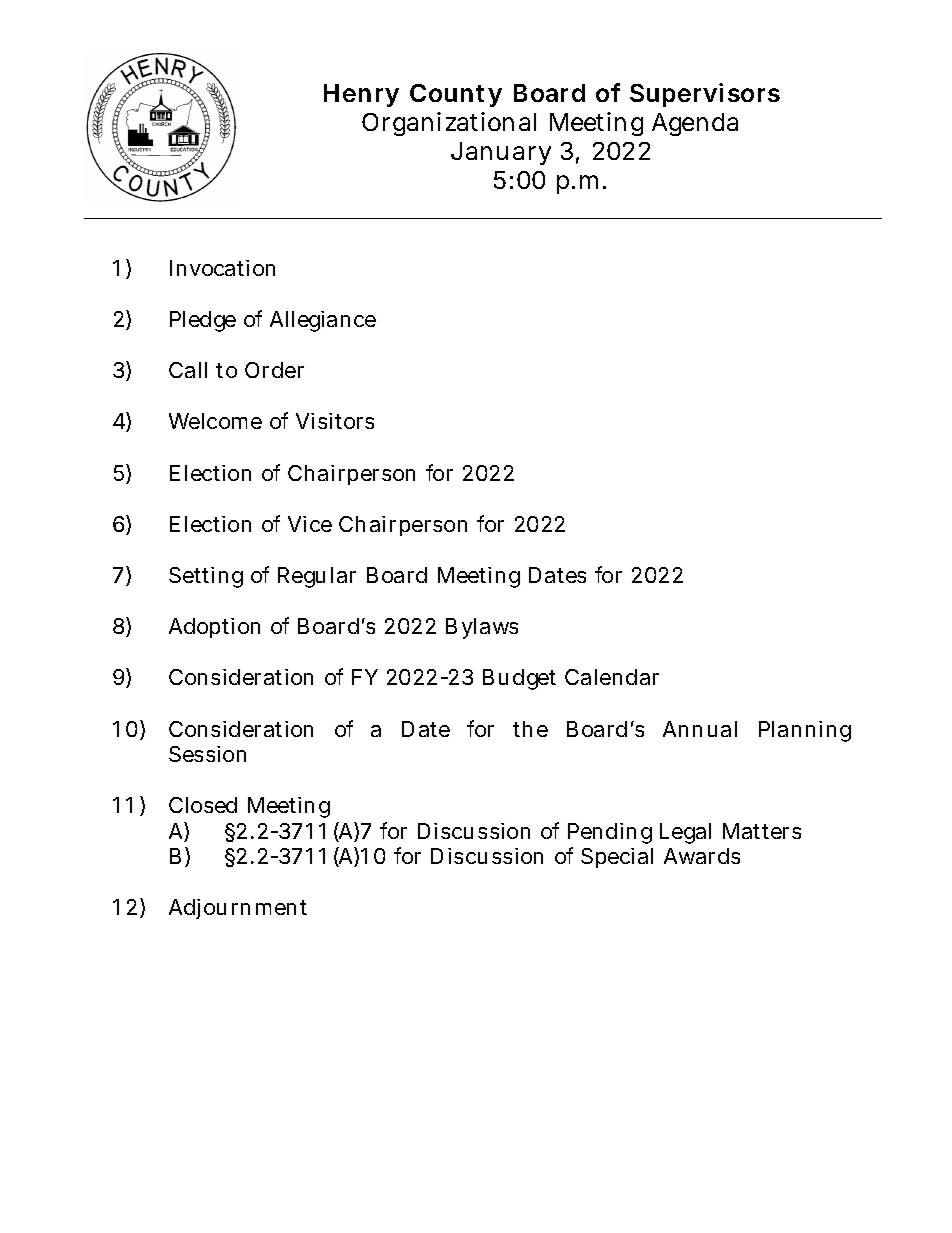 This document has height=1233, width=952. What do you see at coordinates (323, 321) in the document?
I see `Allegiance` at bounding box center [323, 321].
